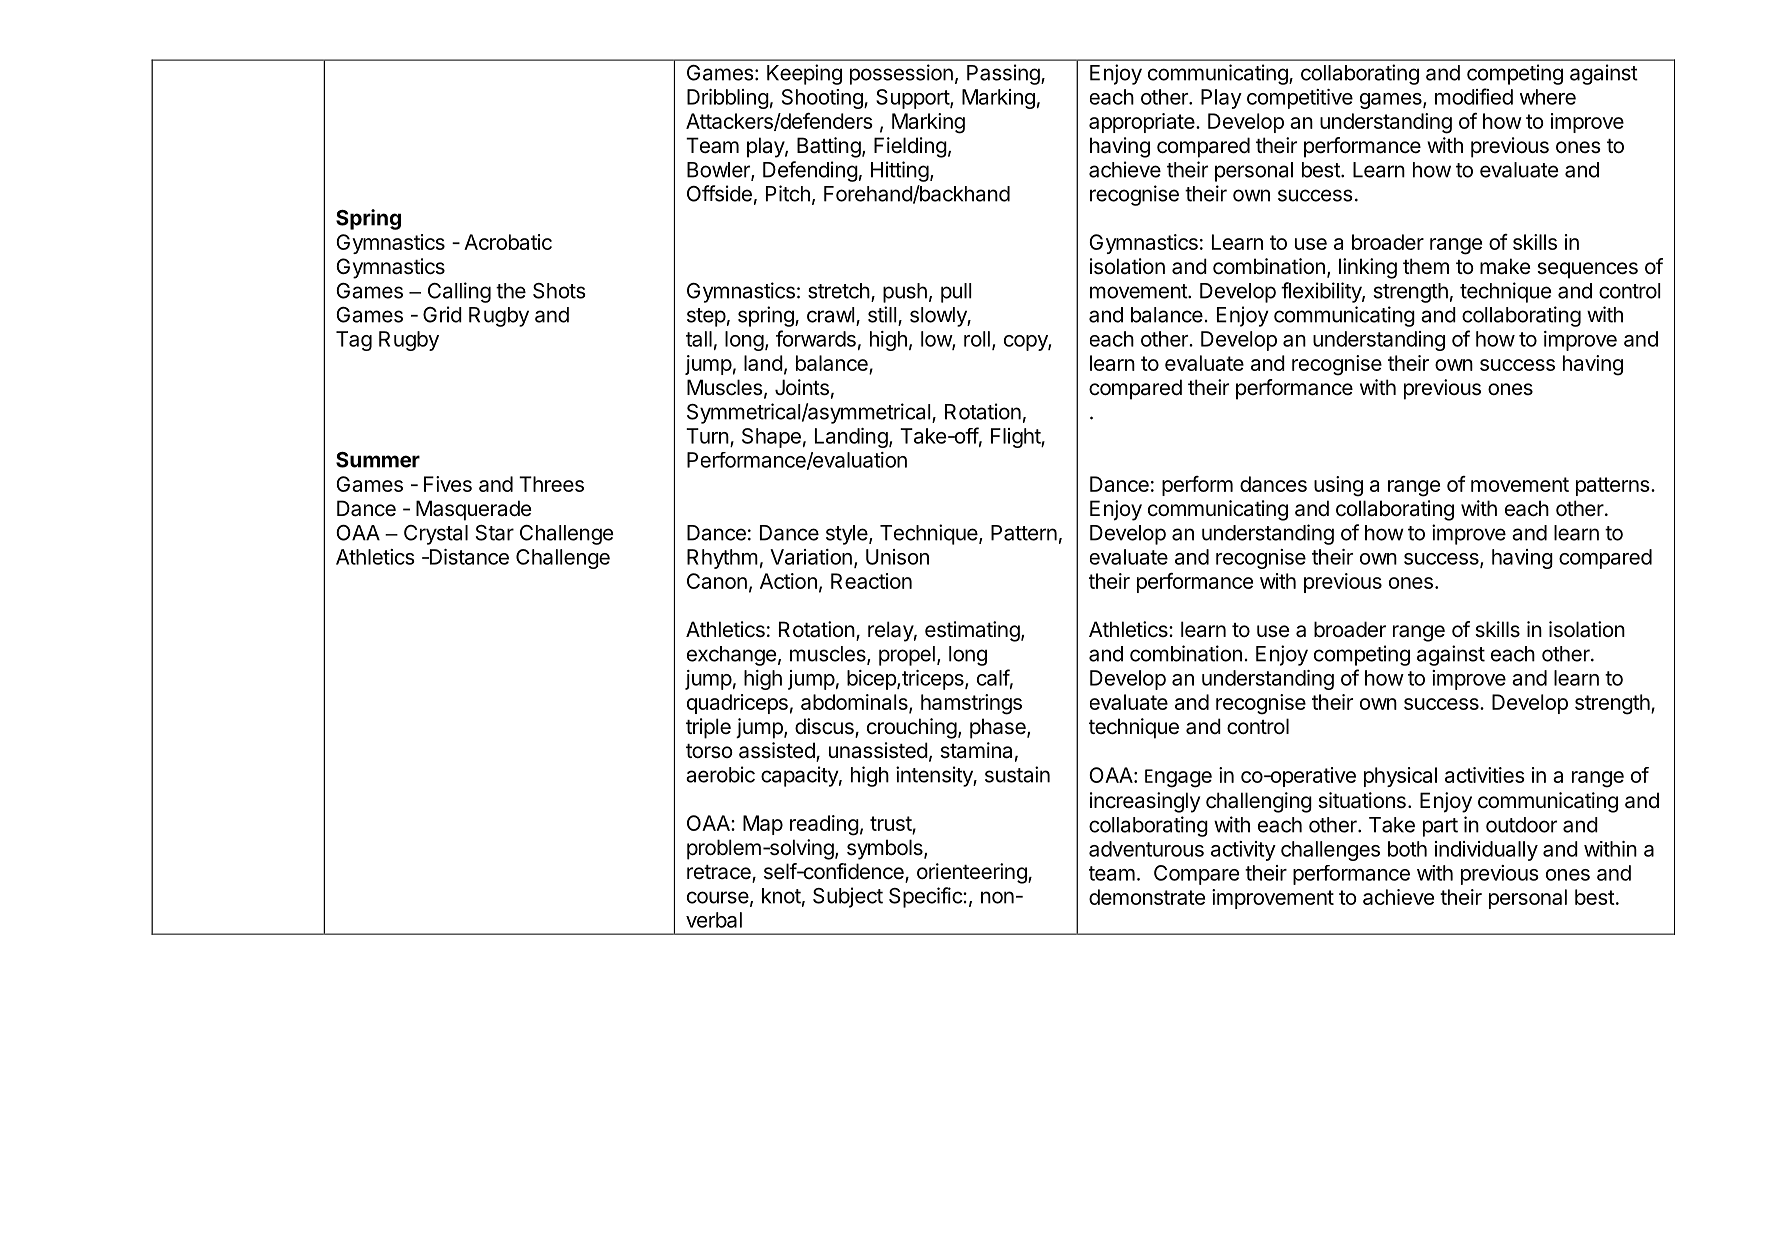 This document has width=1773, height=1253. What do you see at coordinates (551, 484) in the document?
I see `Threes` at bounding box center [551, 484].
